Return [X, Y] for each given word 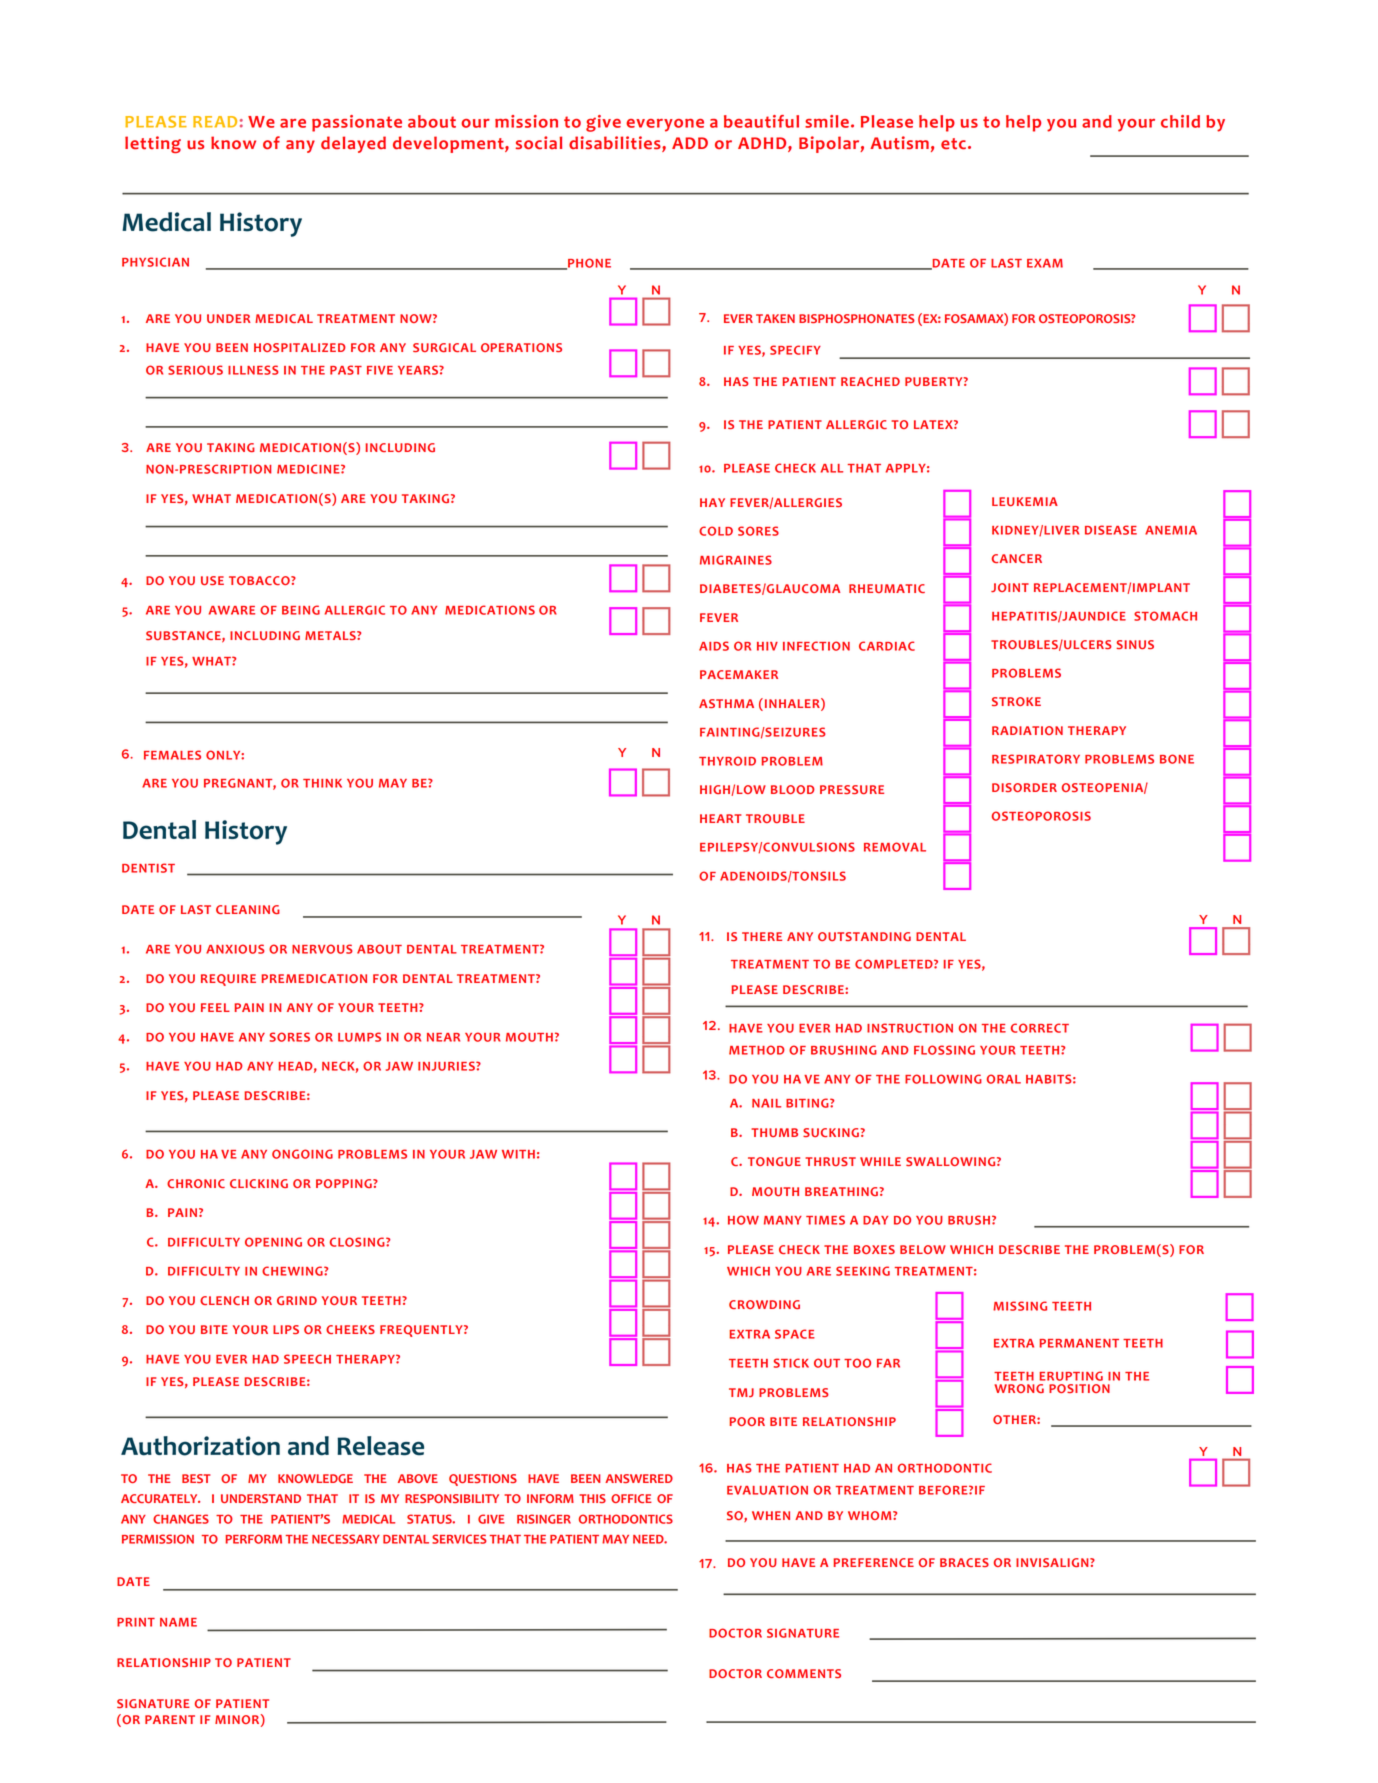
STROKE [1016, 701]
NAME [178, 1622]
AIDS [714, 646]
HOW [743, 1220]
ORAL [1004, 1079]
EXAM [1045, 263]
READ [215, 122]
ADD [690, 143]
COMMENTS [804, 1673]
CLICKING [259, 1183]
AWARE [232, 610]
